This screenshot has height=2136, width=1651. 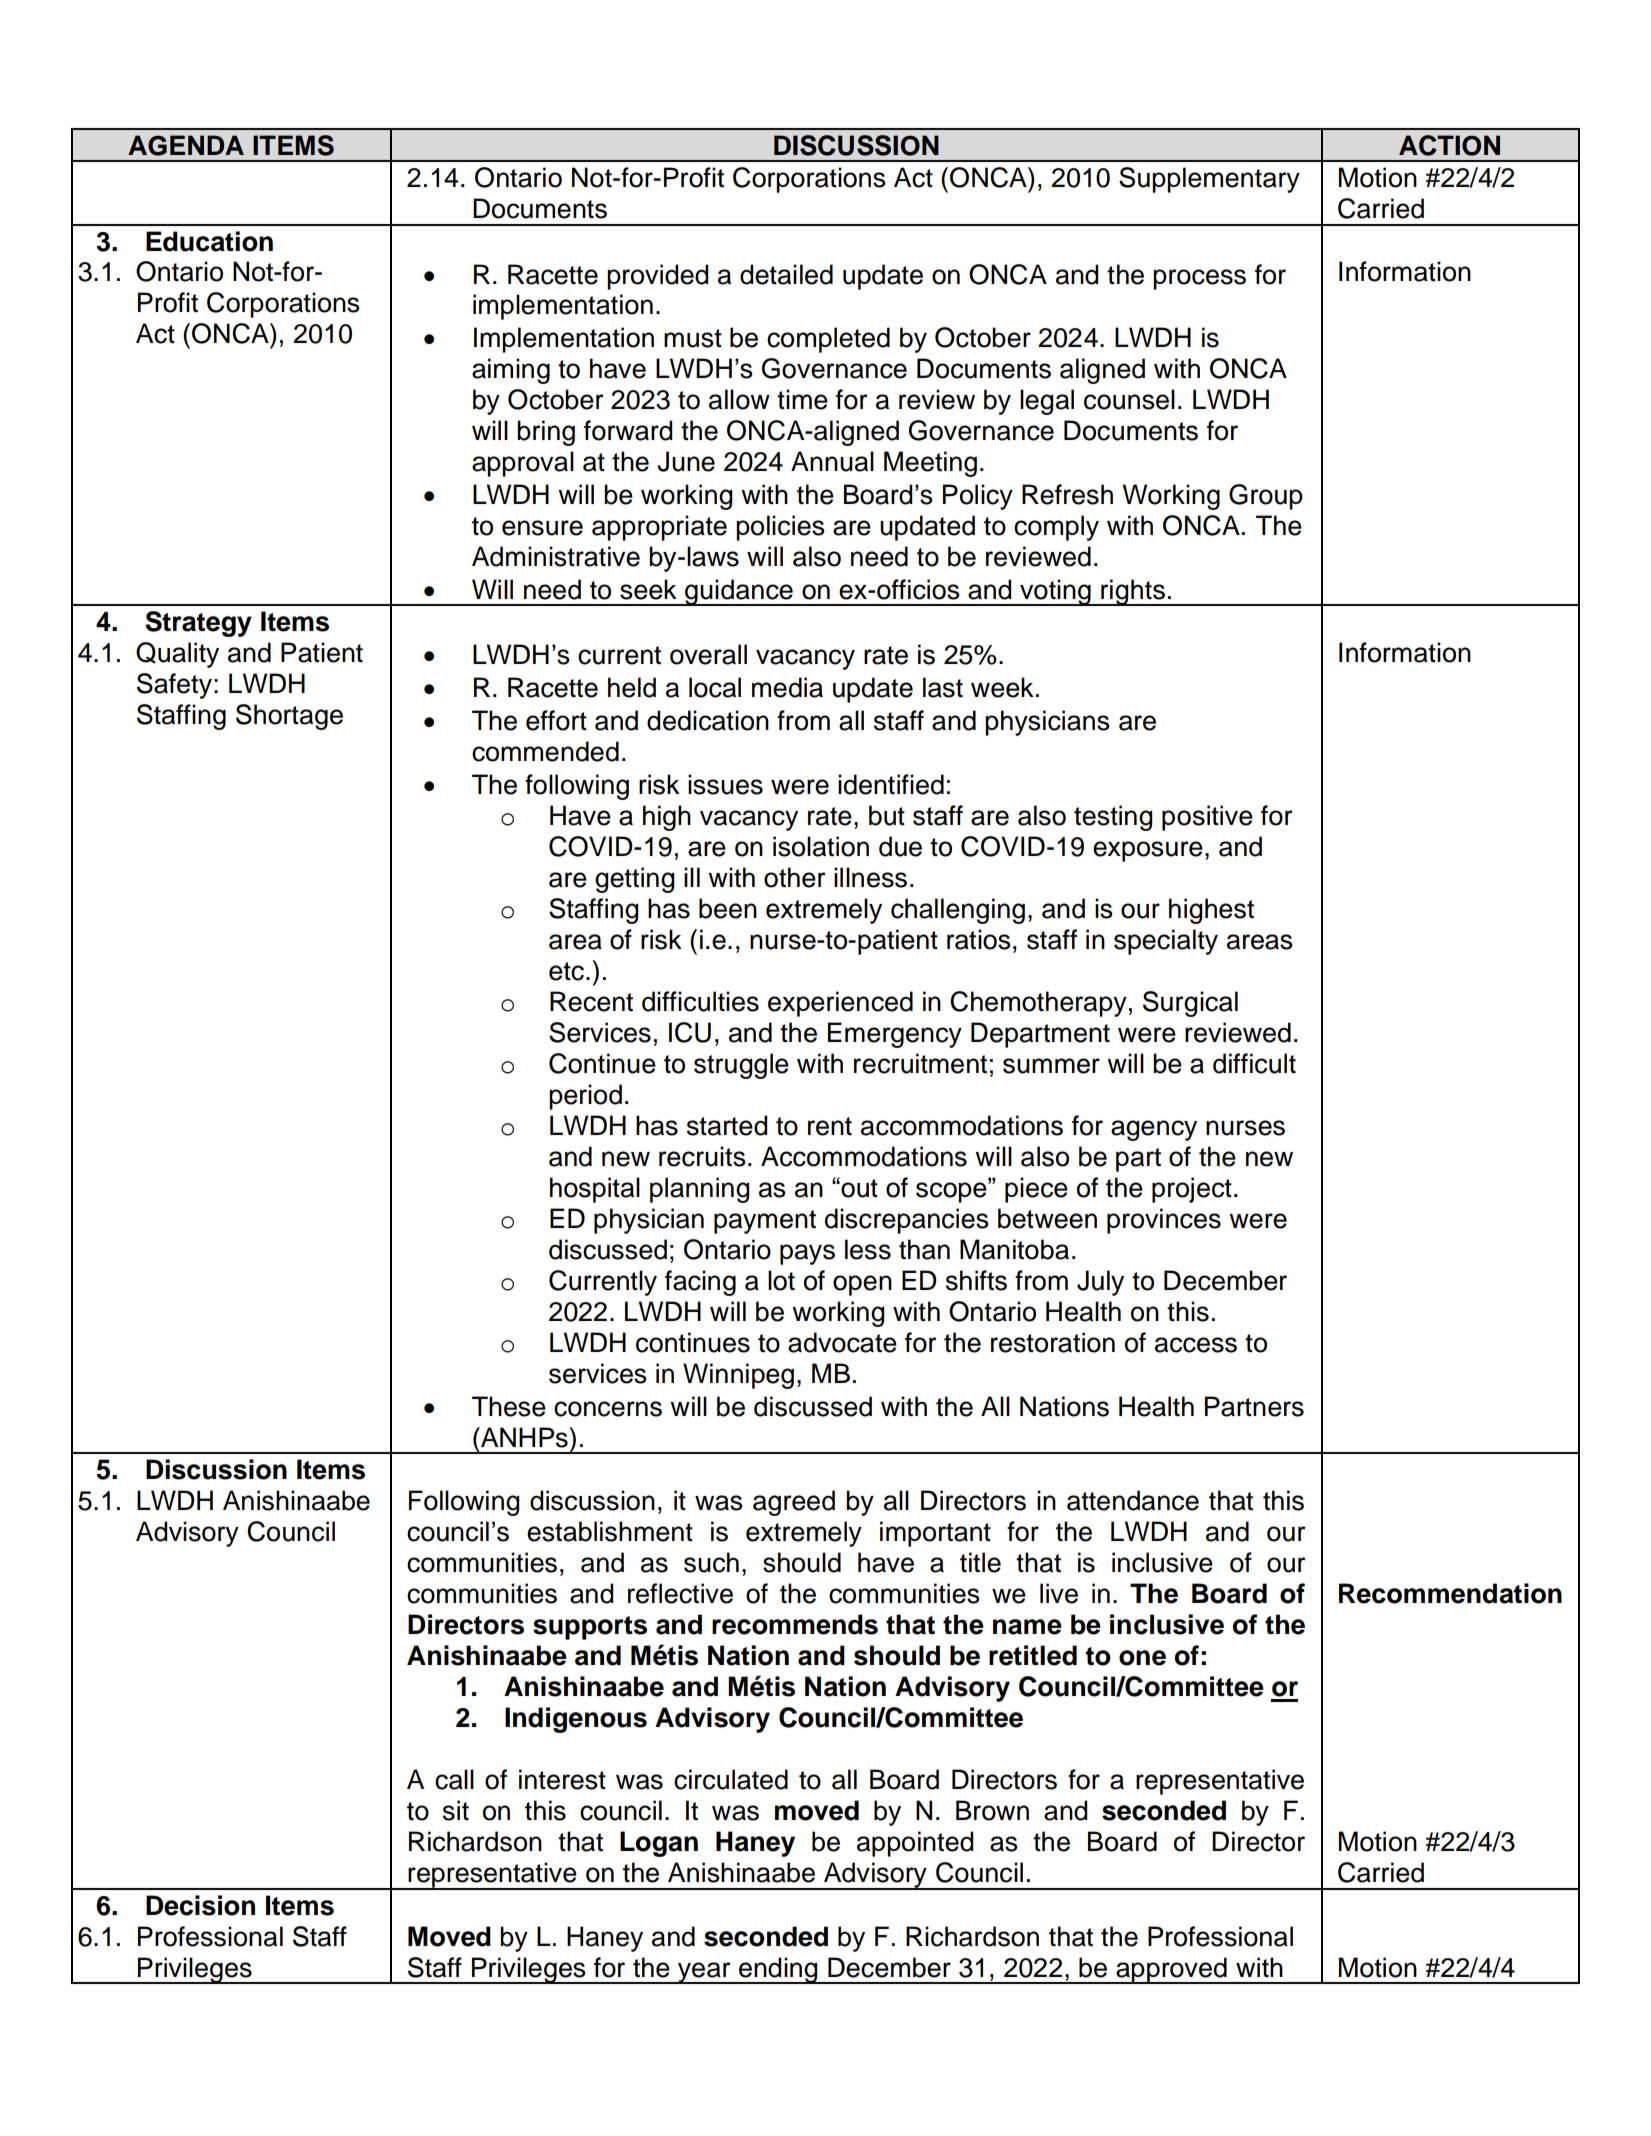 I want to click on Education, so click(x=209, y=241).
